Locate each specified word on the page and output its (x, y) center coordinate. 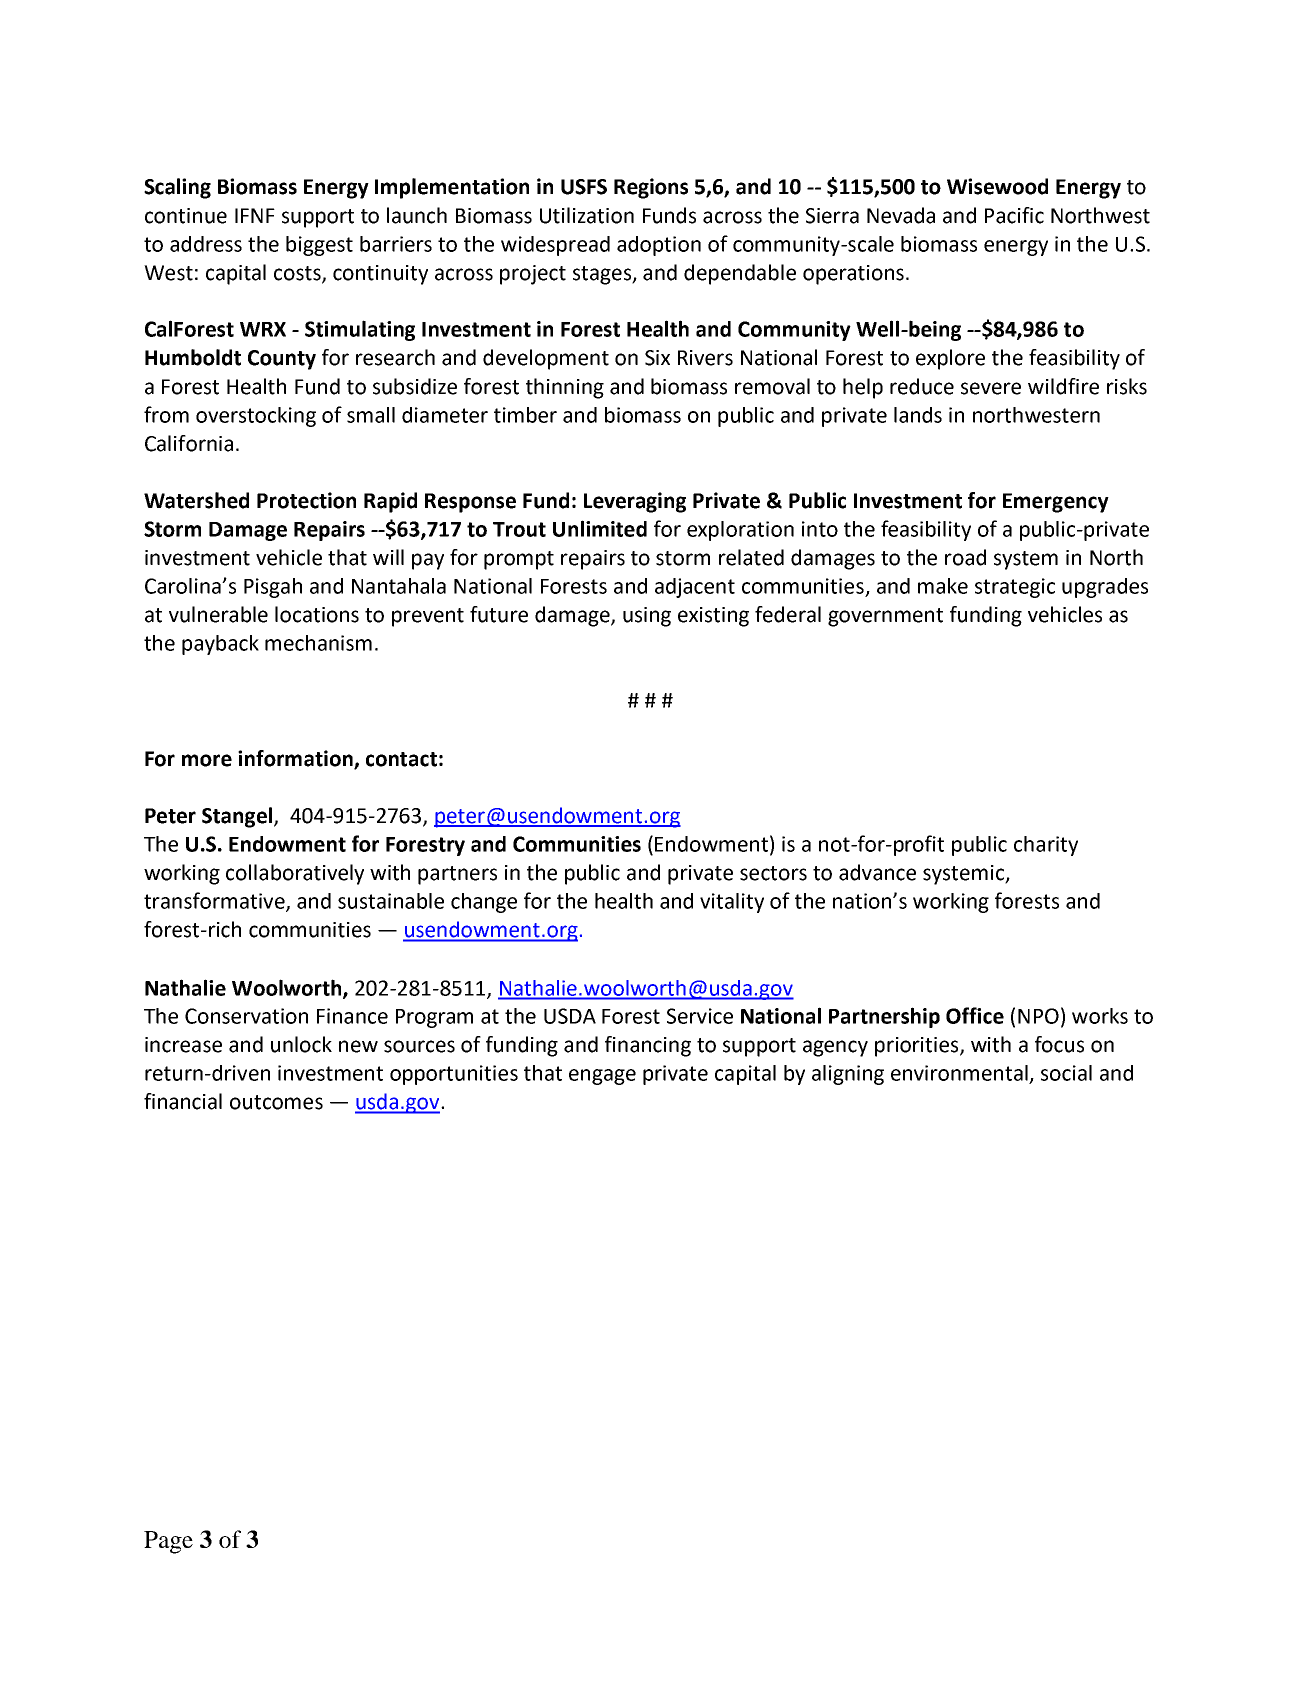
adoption (659, 246)
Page (168, 1542)
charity (1046, 846)
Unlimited (600, 528)
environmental (959, 1073)
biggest (319, 246)
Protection (306, 500)
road (965, 557)
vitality (732, 903)
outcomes (276, 1102)
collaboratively (295, 874)
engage (602, 1077)
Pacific (1014, 215)
